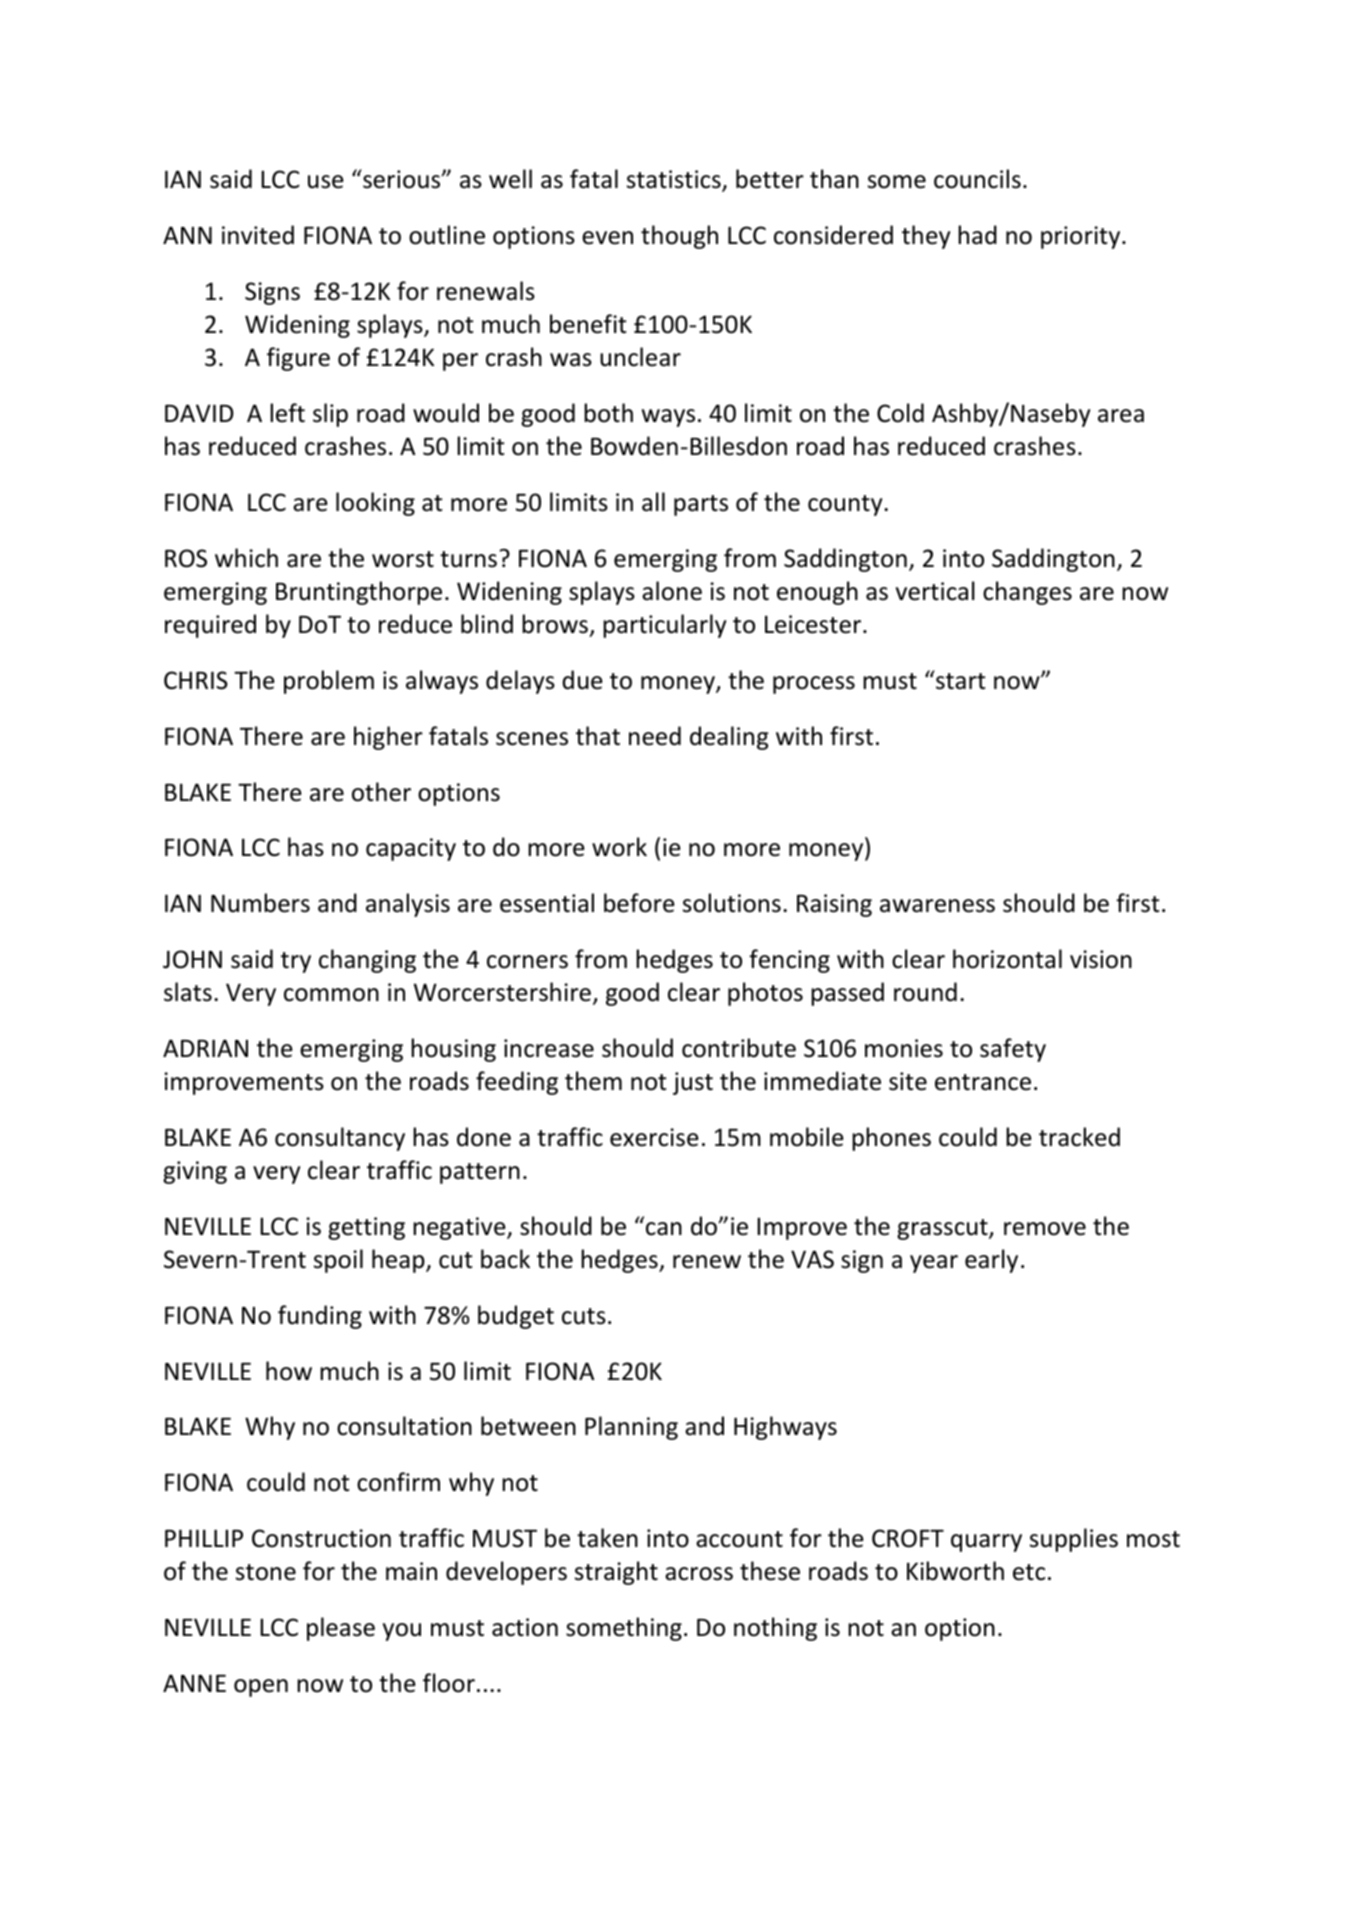 Image resolution: width=1348 pixels, height=1906 pixels. I want to click on please, so click(341, 1629).
